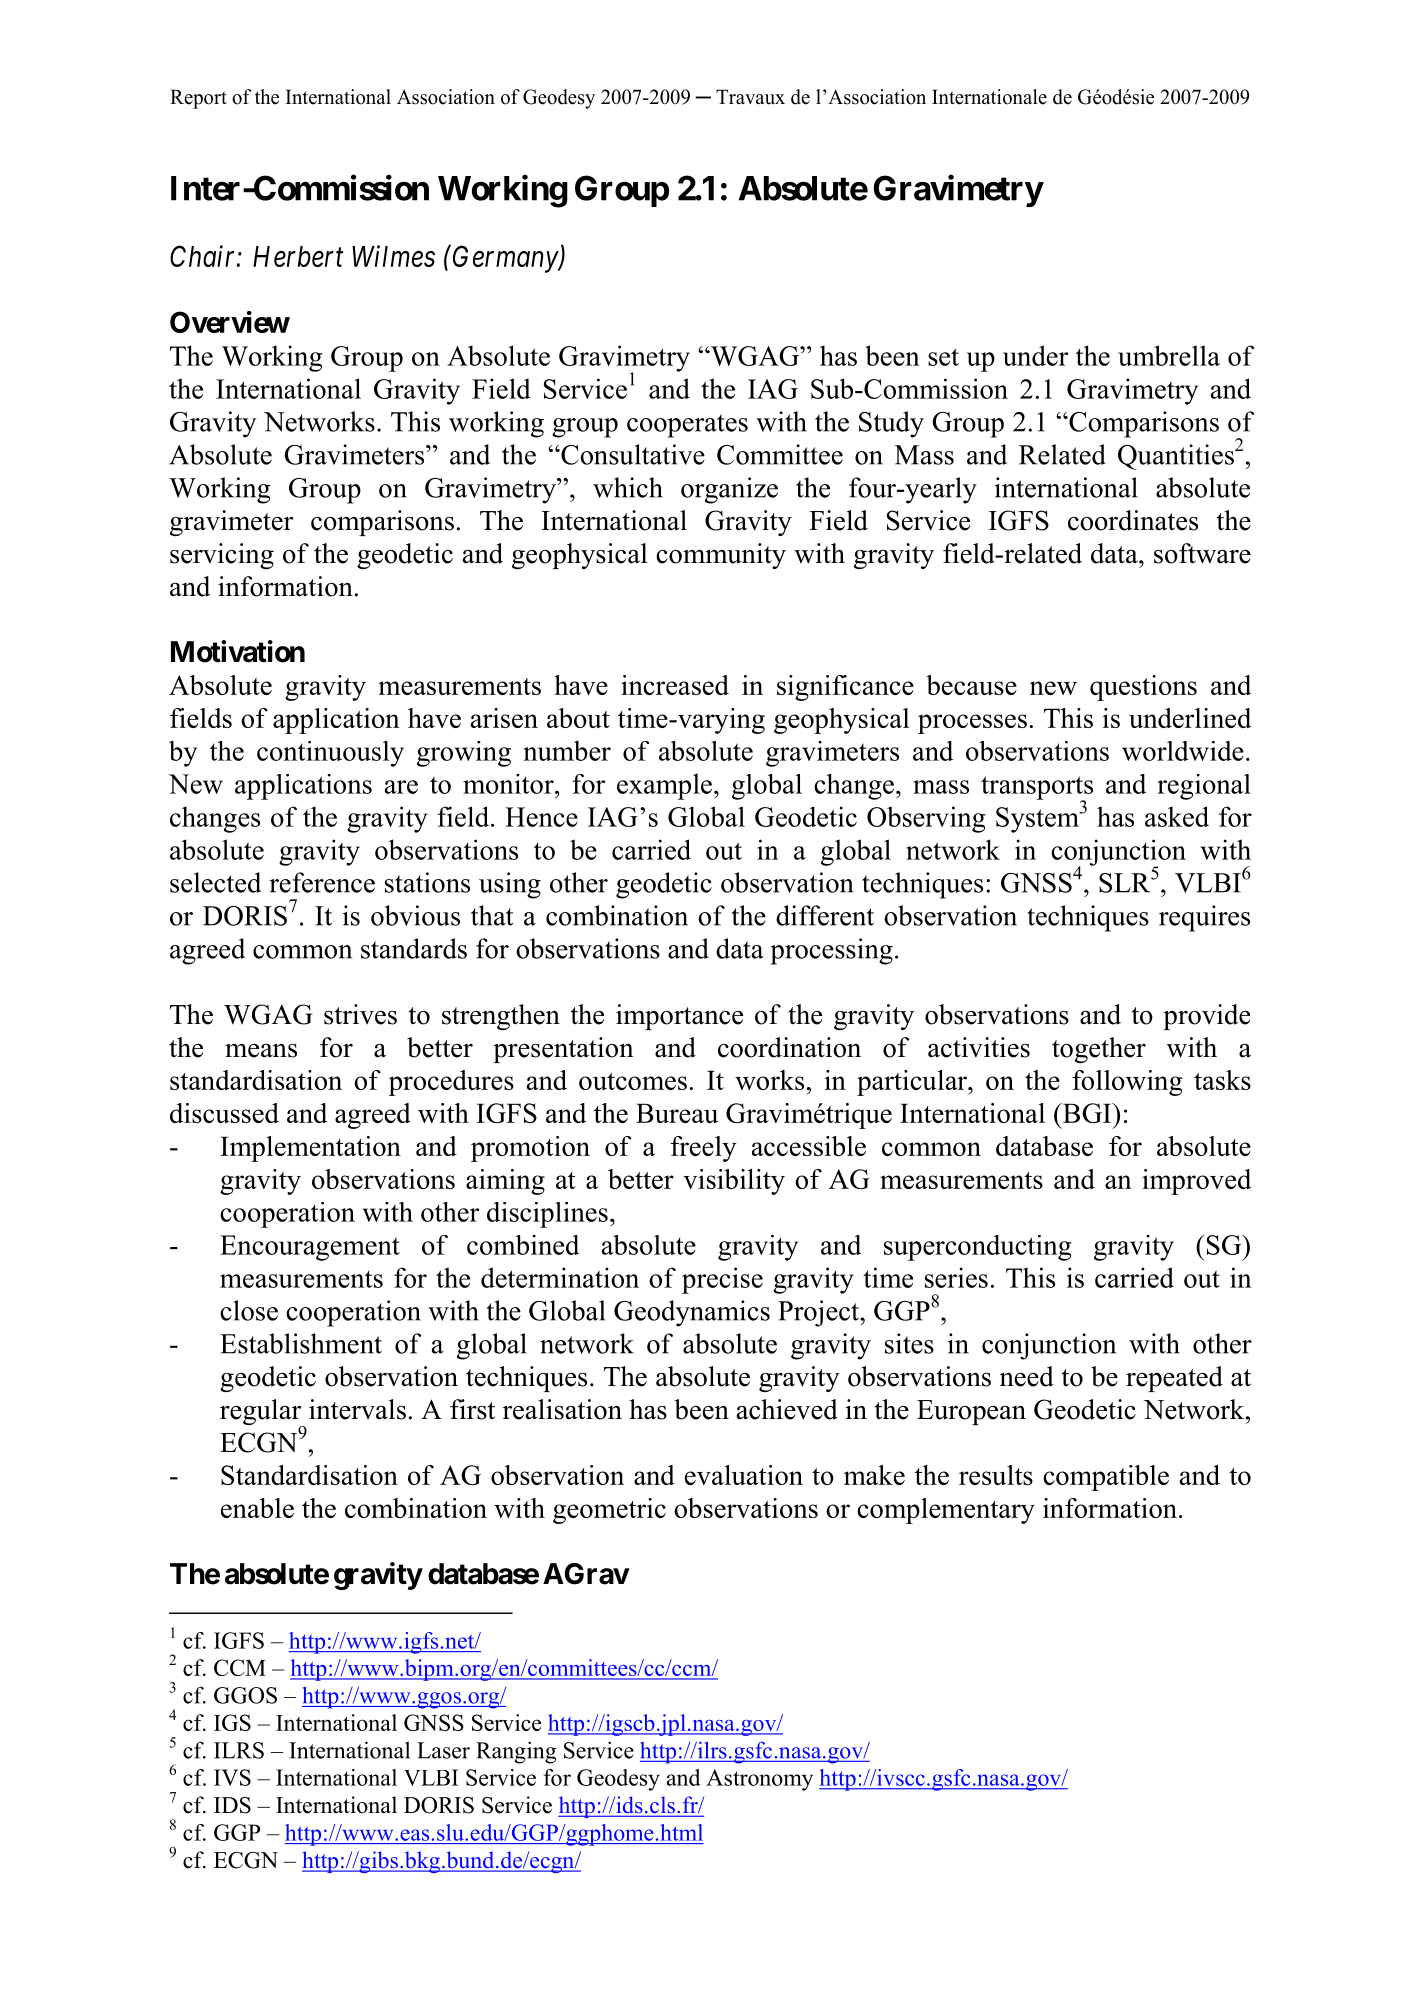  I want to click on visibility, so click(734, 1182).
